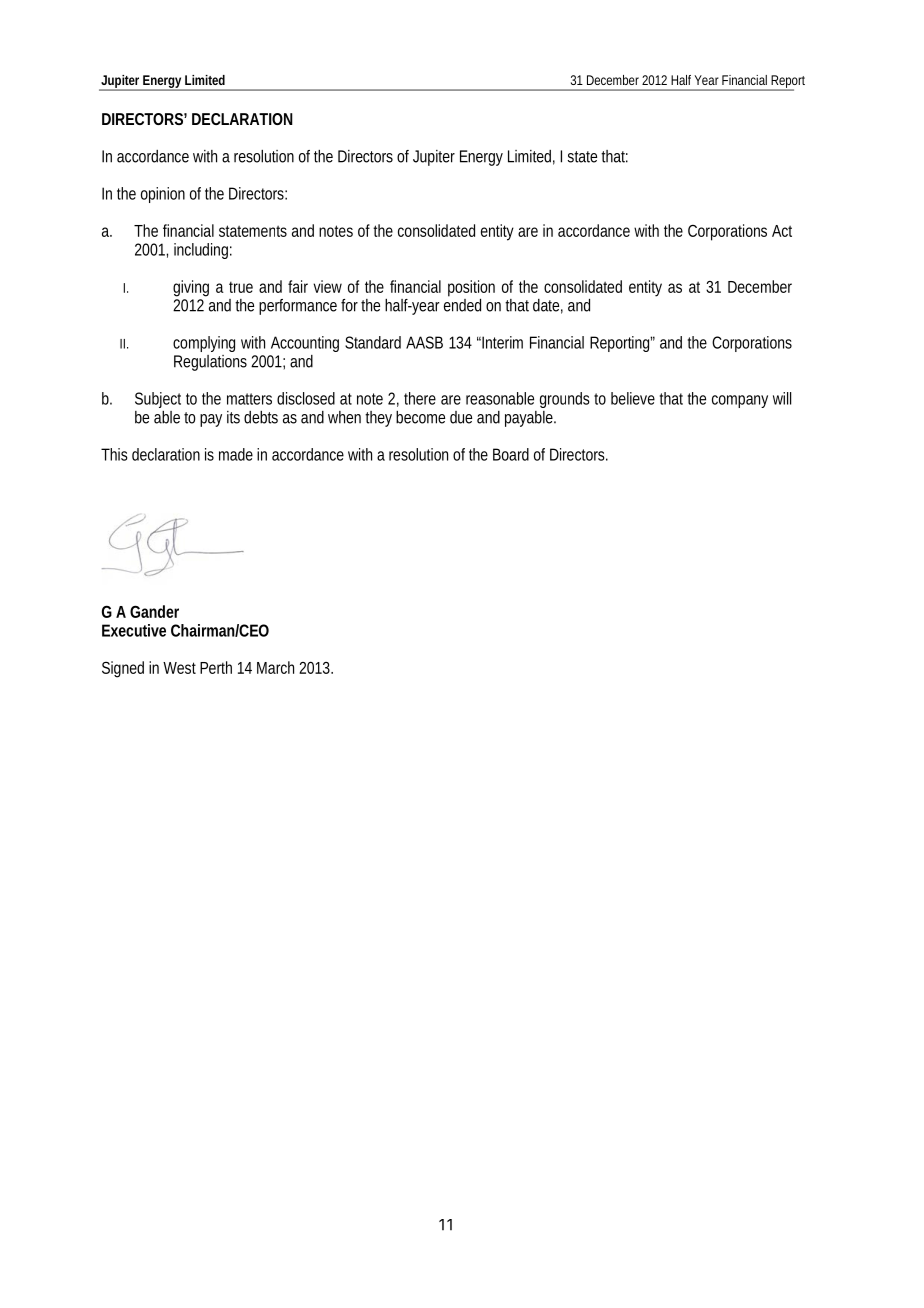 The image size is (924, 1308). What do you see at coordinates (461, 417) in the screenshot?
I see `due` at bounding box center [461, 417].
